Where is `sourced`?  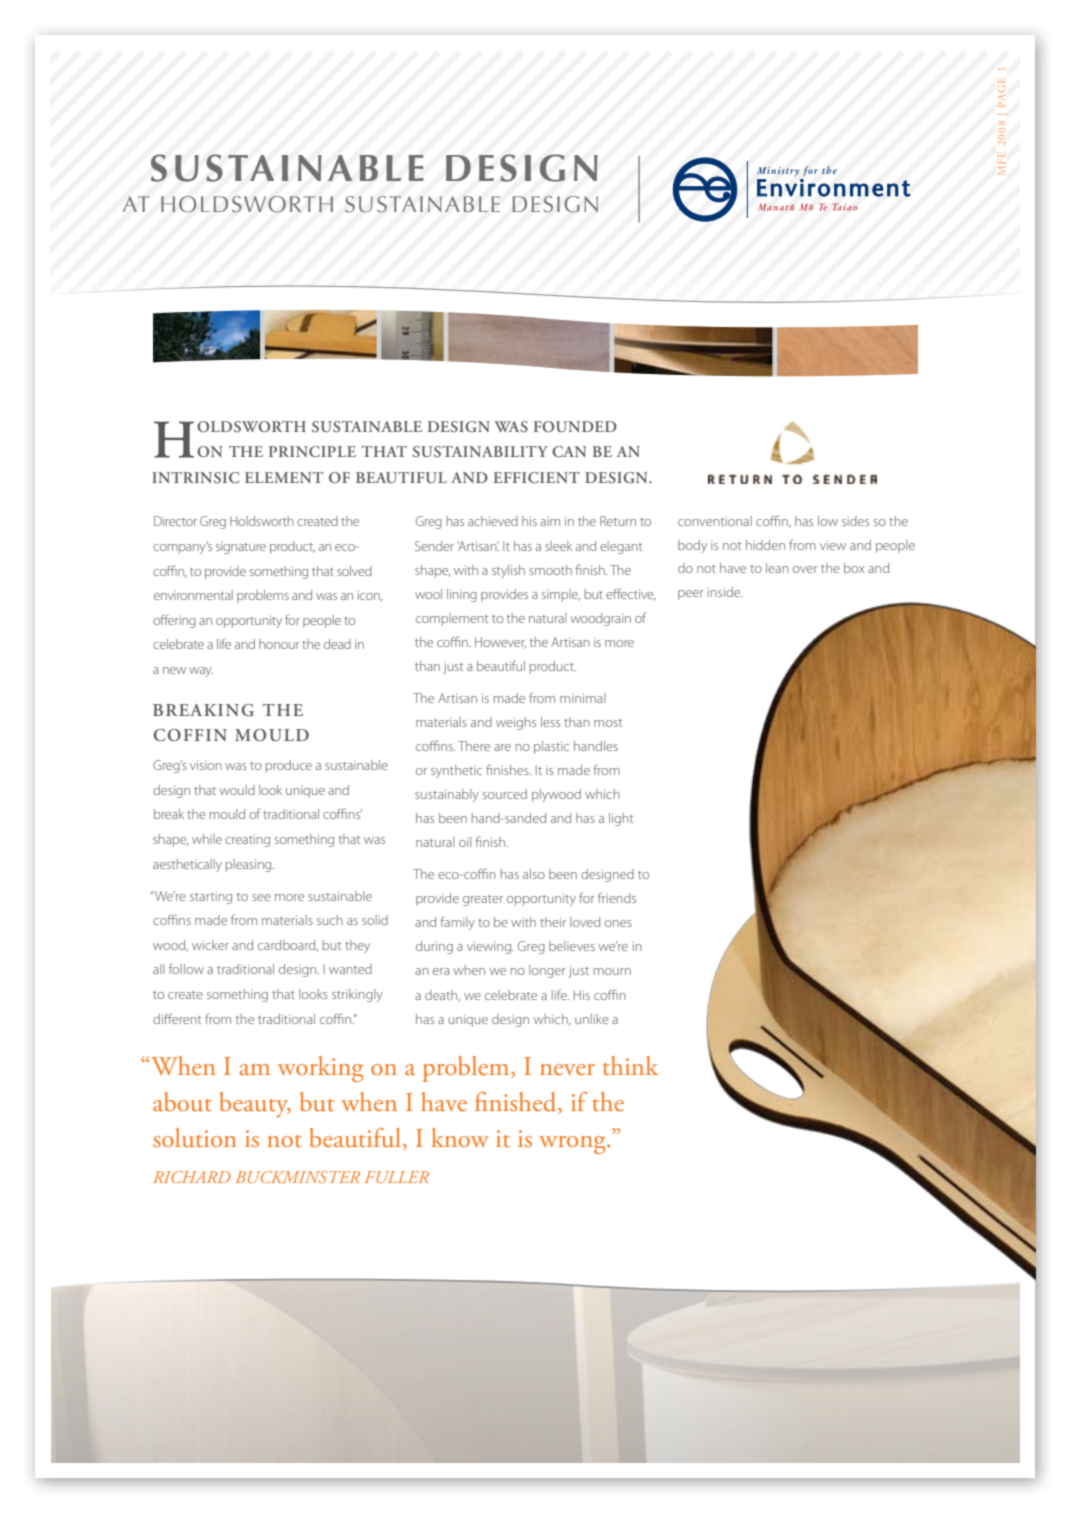 sourced is located at coordinates (505, 794).
